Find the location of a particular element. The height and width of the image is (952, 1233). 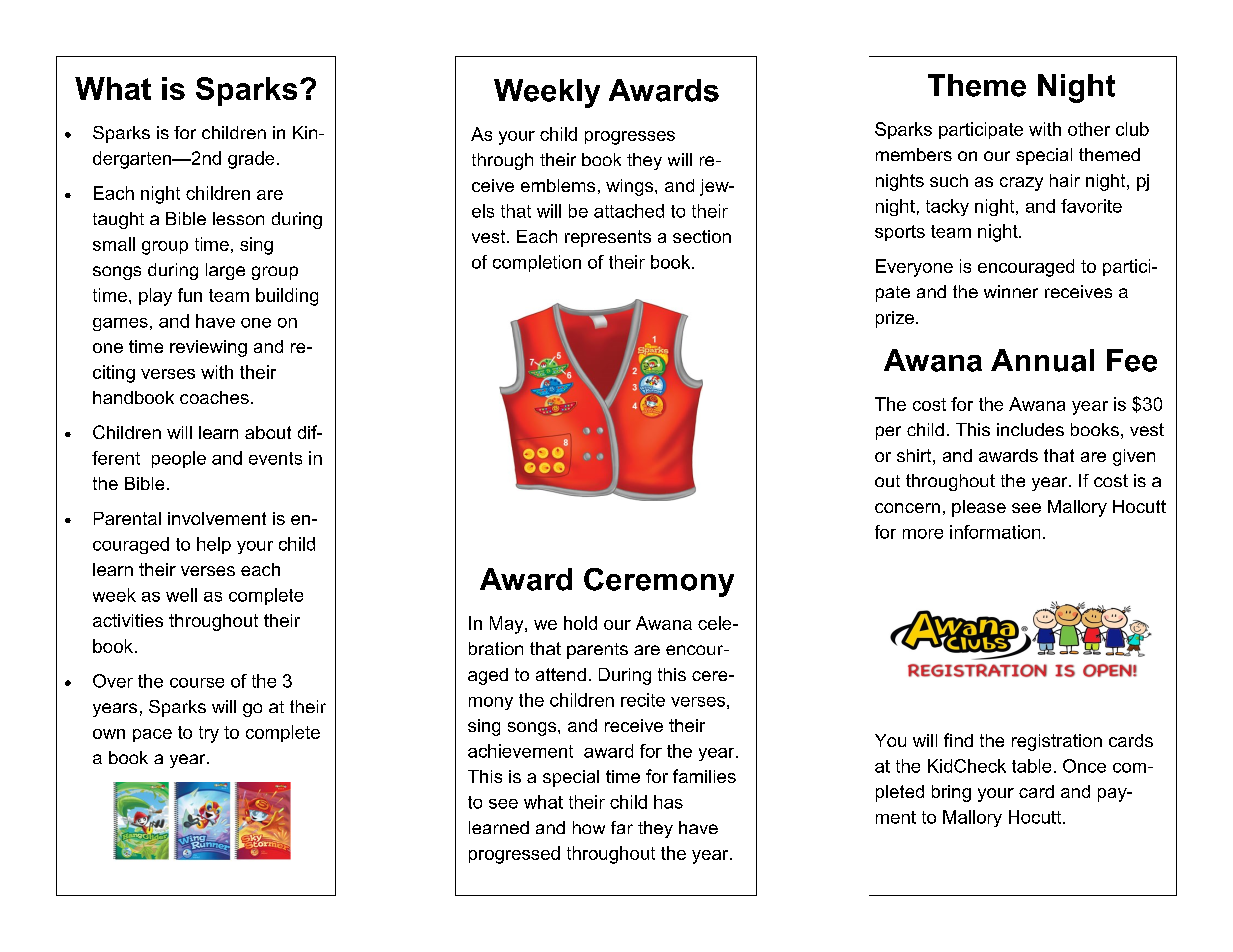

events is located at coordinates (275, 458).
